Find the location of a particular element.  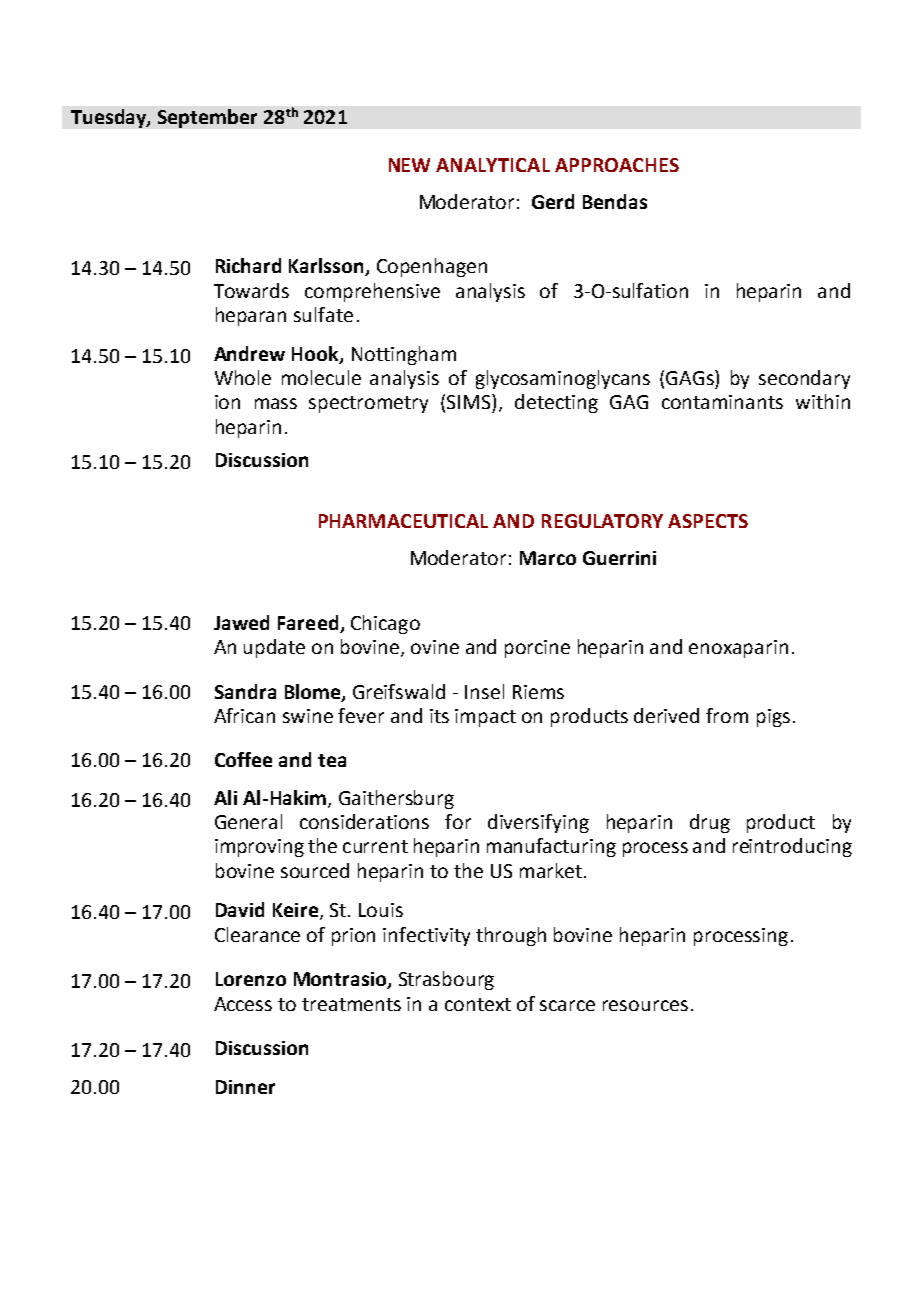

improving is located at coordinates (259, 848).
